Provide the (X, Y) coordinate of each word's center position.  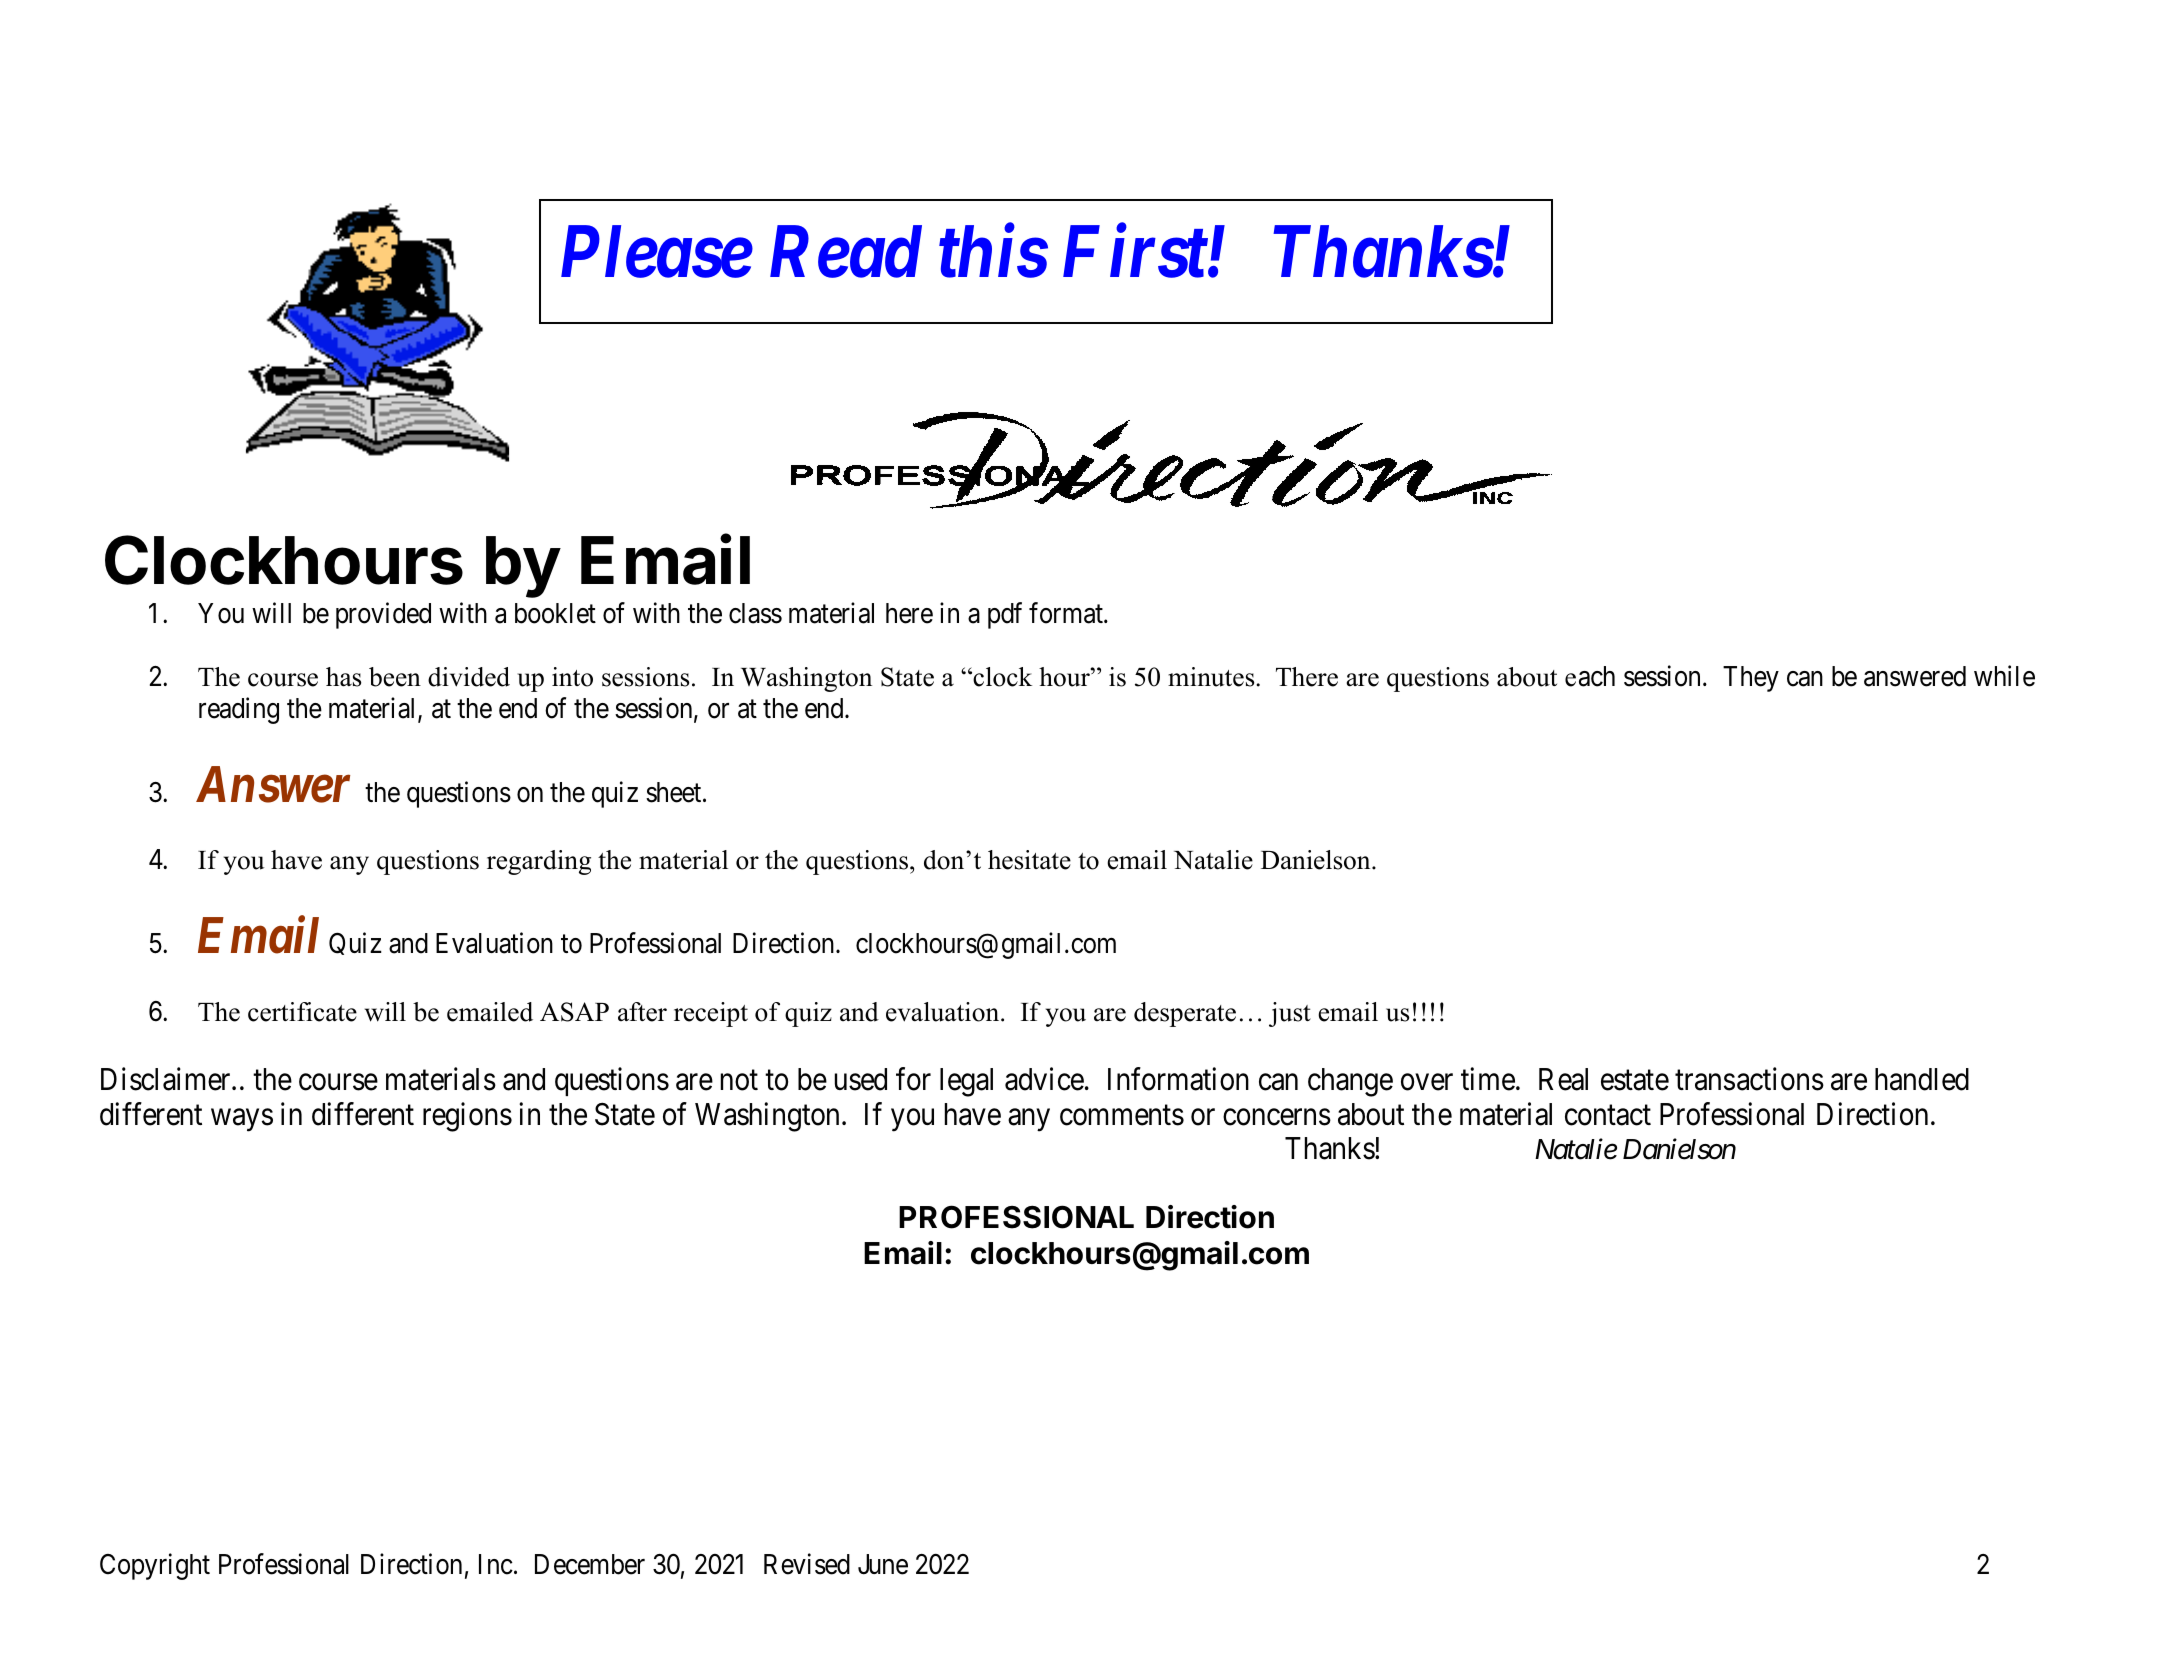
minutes (1212, 677)
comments (1122, 1115)
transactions (1749, 1079)
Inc (496, 1564)
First (1135, 252)
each (1590, 676)
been (395, 677)
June (883, 1564)
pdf (1005, 615)
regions (467, 1117)
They (1751, 679)
